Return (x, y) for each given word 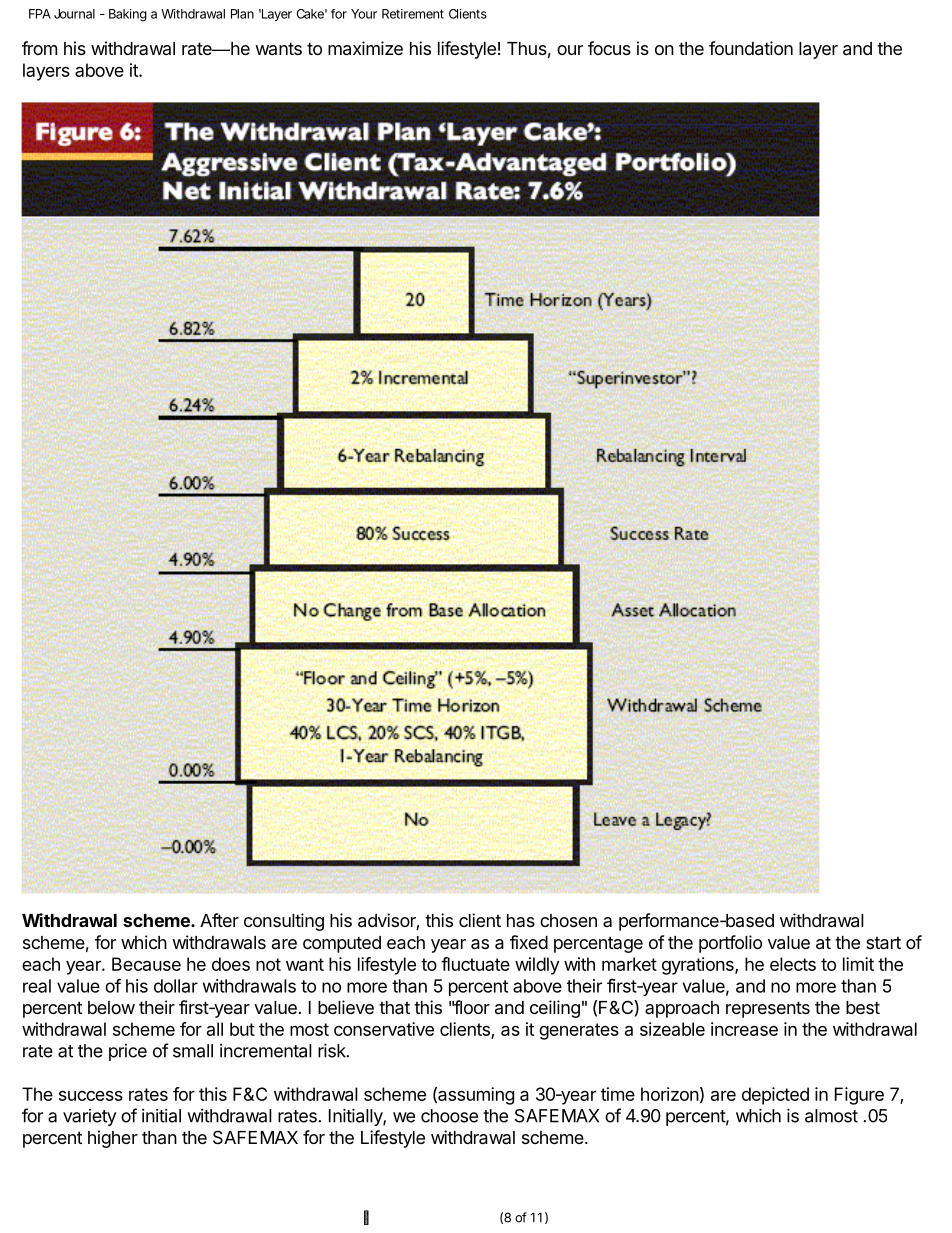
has (521, 920)
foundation (751, 48)
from (39, 48)
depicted (775, 1096)
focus (609, 48)
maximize (365, 48)
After (219, 920)
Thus (527, 48)
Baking (128, 15)
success (91, 1096)
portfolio (730, 944)
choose (449, 1116)
